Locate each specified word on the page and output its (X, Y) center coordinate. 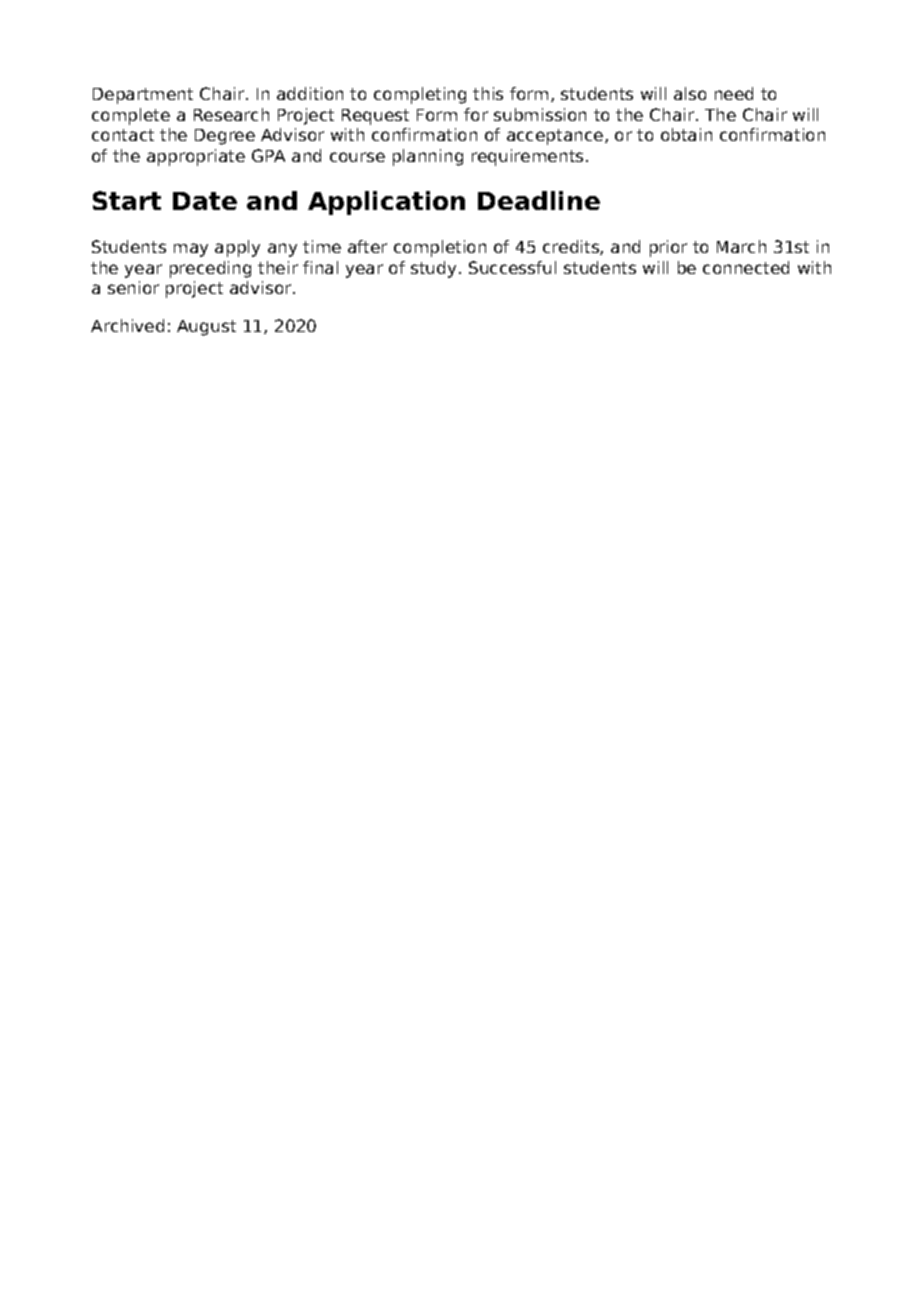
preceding (210, 269)
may (191, 250)
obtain (686, 134)
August (206, 328)
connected (746, 267)
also (690, 93)
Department (143, 96)
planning (428, 157)
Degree (225, 137)
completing (420, 95)
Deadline (539, 200)
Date (205, 201)
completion (440, 248)
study (433, 269)
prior (668, 248)
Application (386, 203)
